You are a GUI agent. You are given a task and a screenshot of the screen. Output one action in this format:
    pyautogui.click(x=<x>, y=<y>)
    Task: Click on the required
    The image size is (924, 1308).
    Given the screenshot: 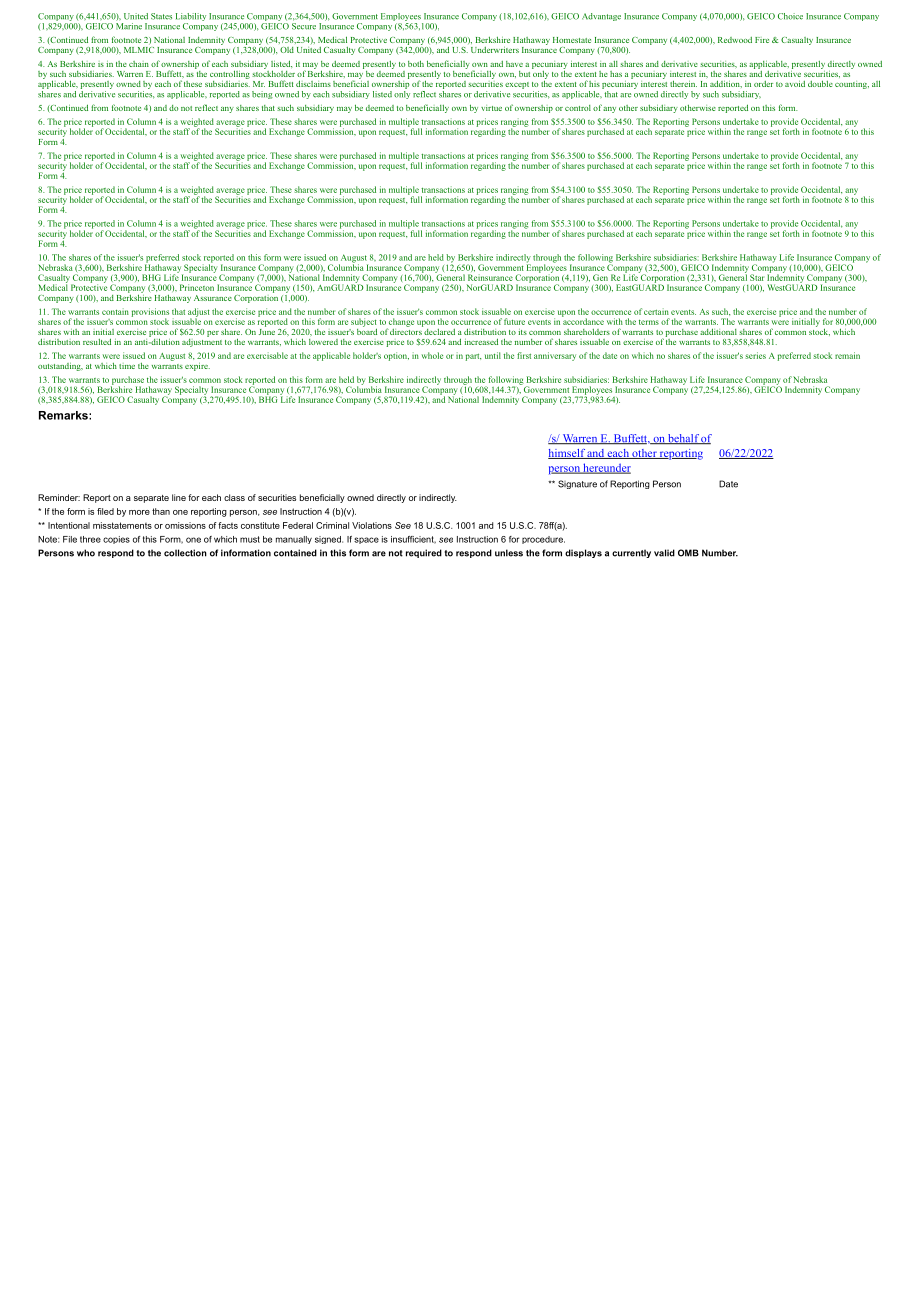 What is the action you would take?
    pyautogui.click(x=424, y=553)
